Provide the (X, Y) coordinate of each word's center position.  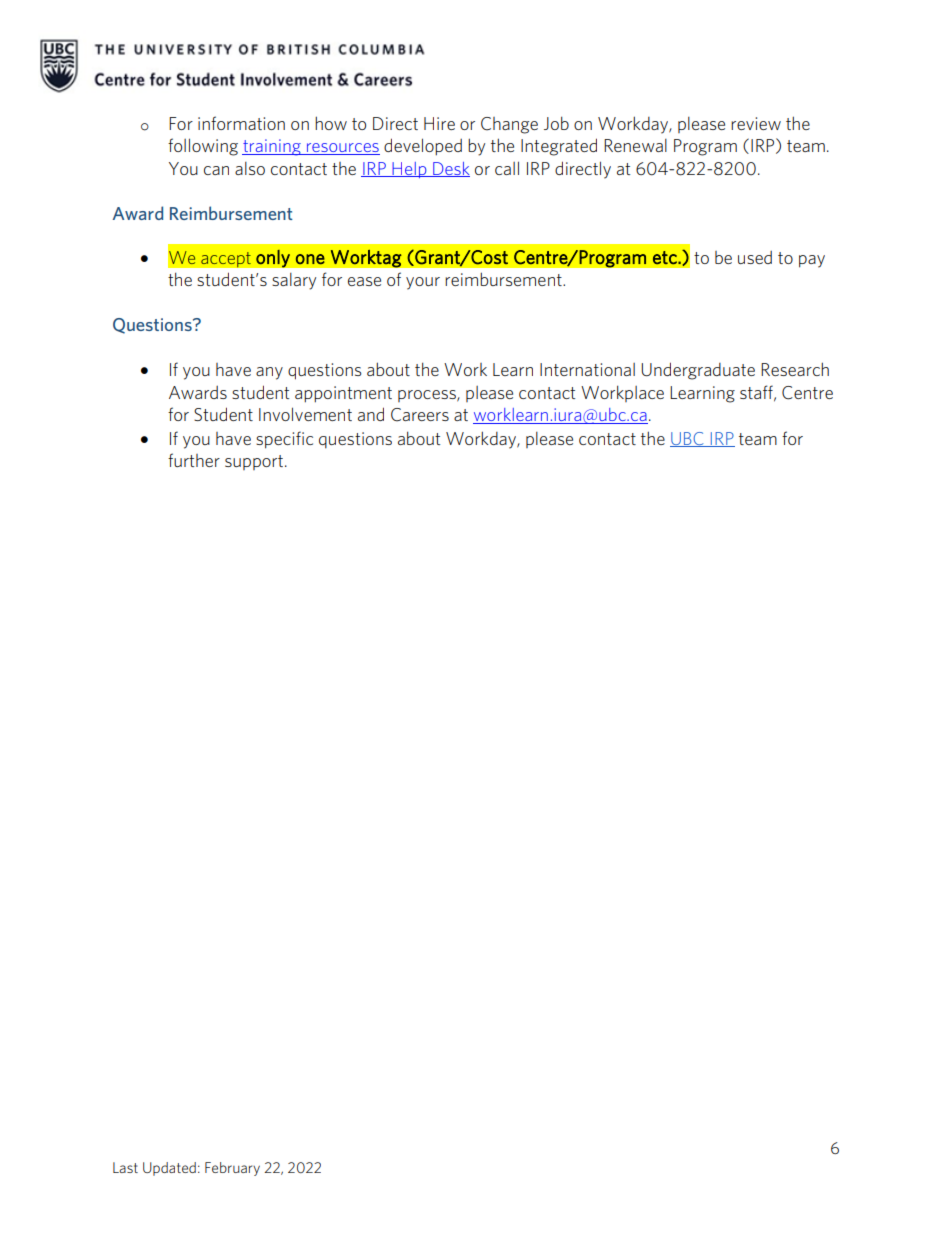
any (269, 373)
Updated (169, 1169)
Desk (450, 169)
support (254, 462)
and (371, 414)
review (756, 123)
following (203, 147)
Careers (420, 415)
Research (795, 369)
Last (125, 1167)
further (194, 460)
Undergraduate (698, 371)
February (232, 1169)
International (587, 369)
